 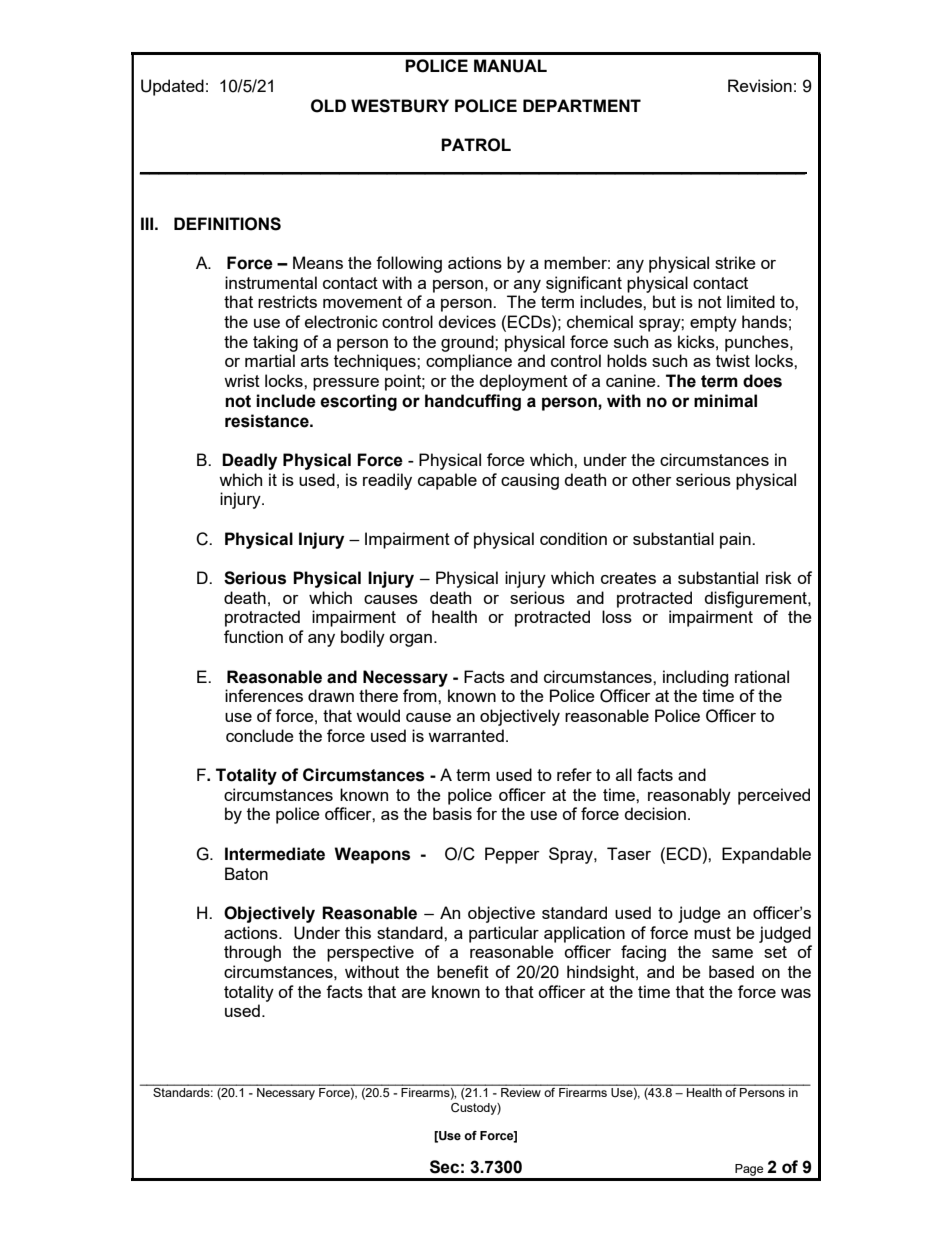 I want to click on pain, so click(x=736, y=540).
